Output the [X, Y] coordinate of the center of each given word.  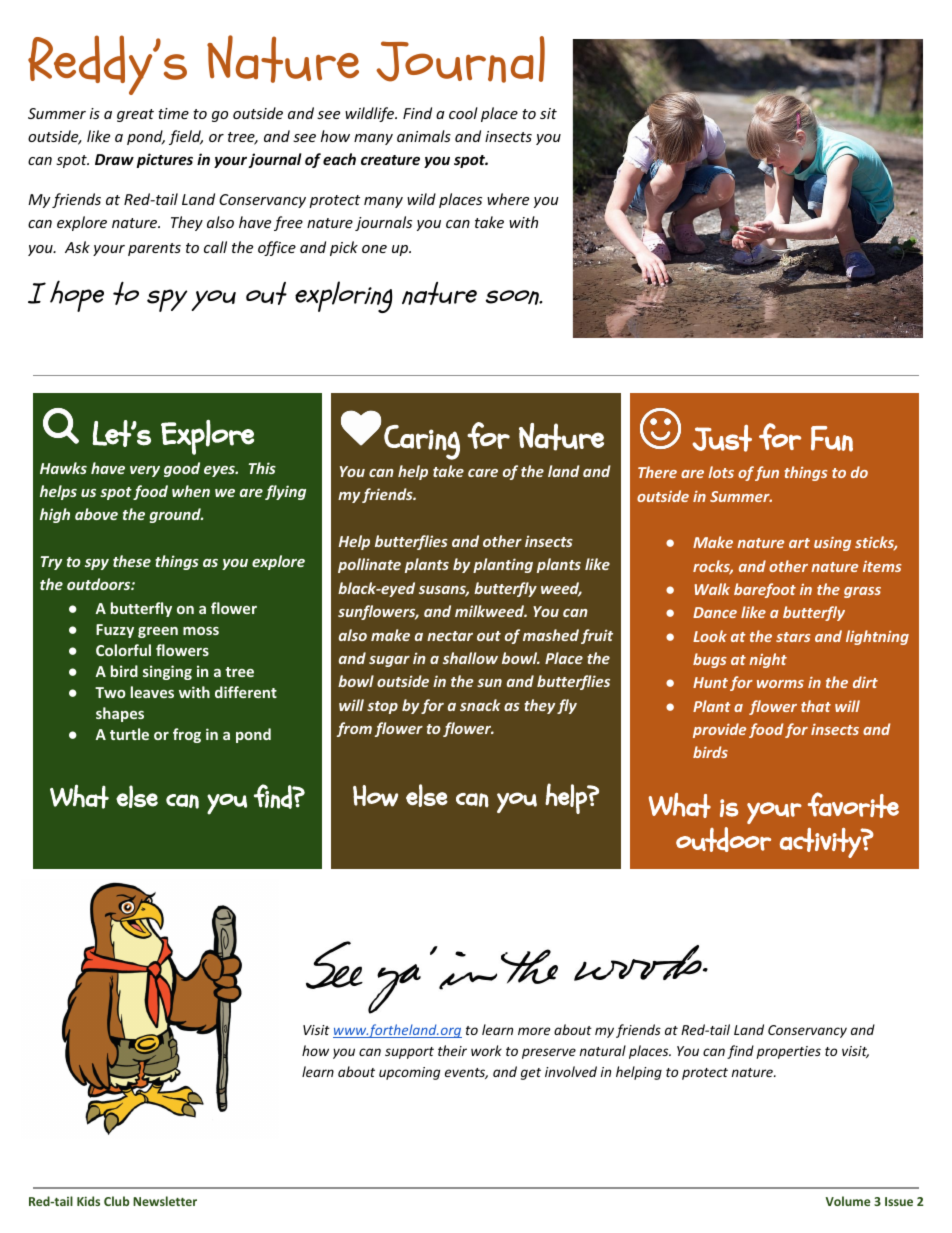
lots [721, 472]
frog [187, 735]
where [508, 199]
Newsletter [165, 1201]
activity [821, 843]
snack [480, 705]
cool [463, 113]
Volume [848, 1201]
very [145, 471]
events [466, 1073]
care [483, 473]
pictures [165, 160]
